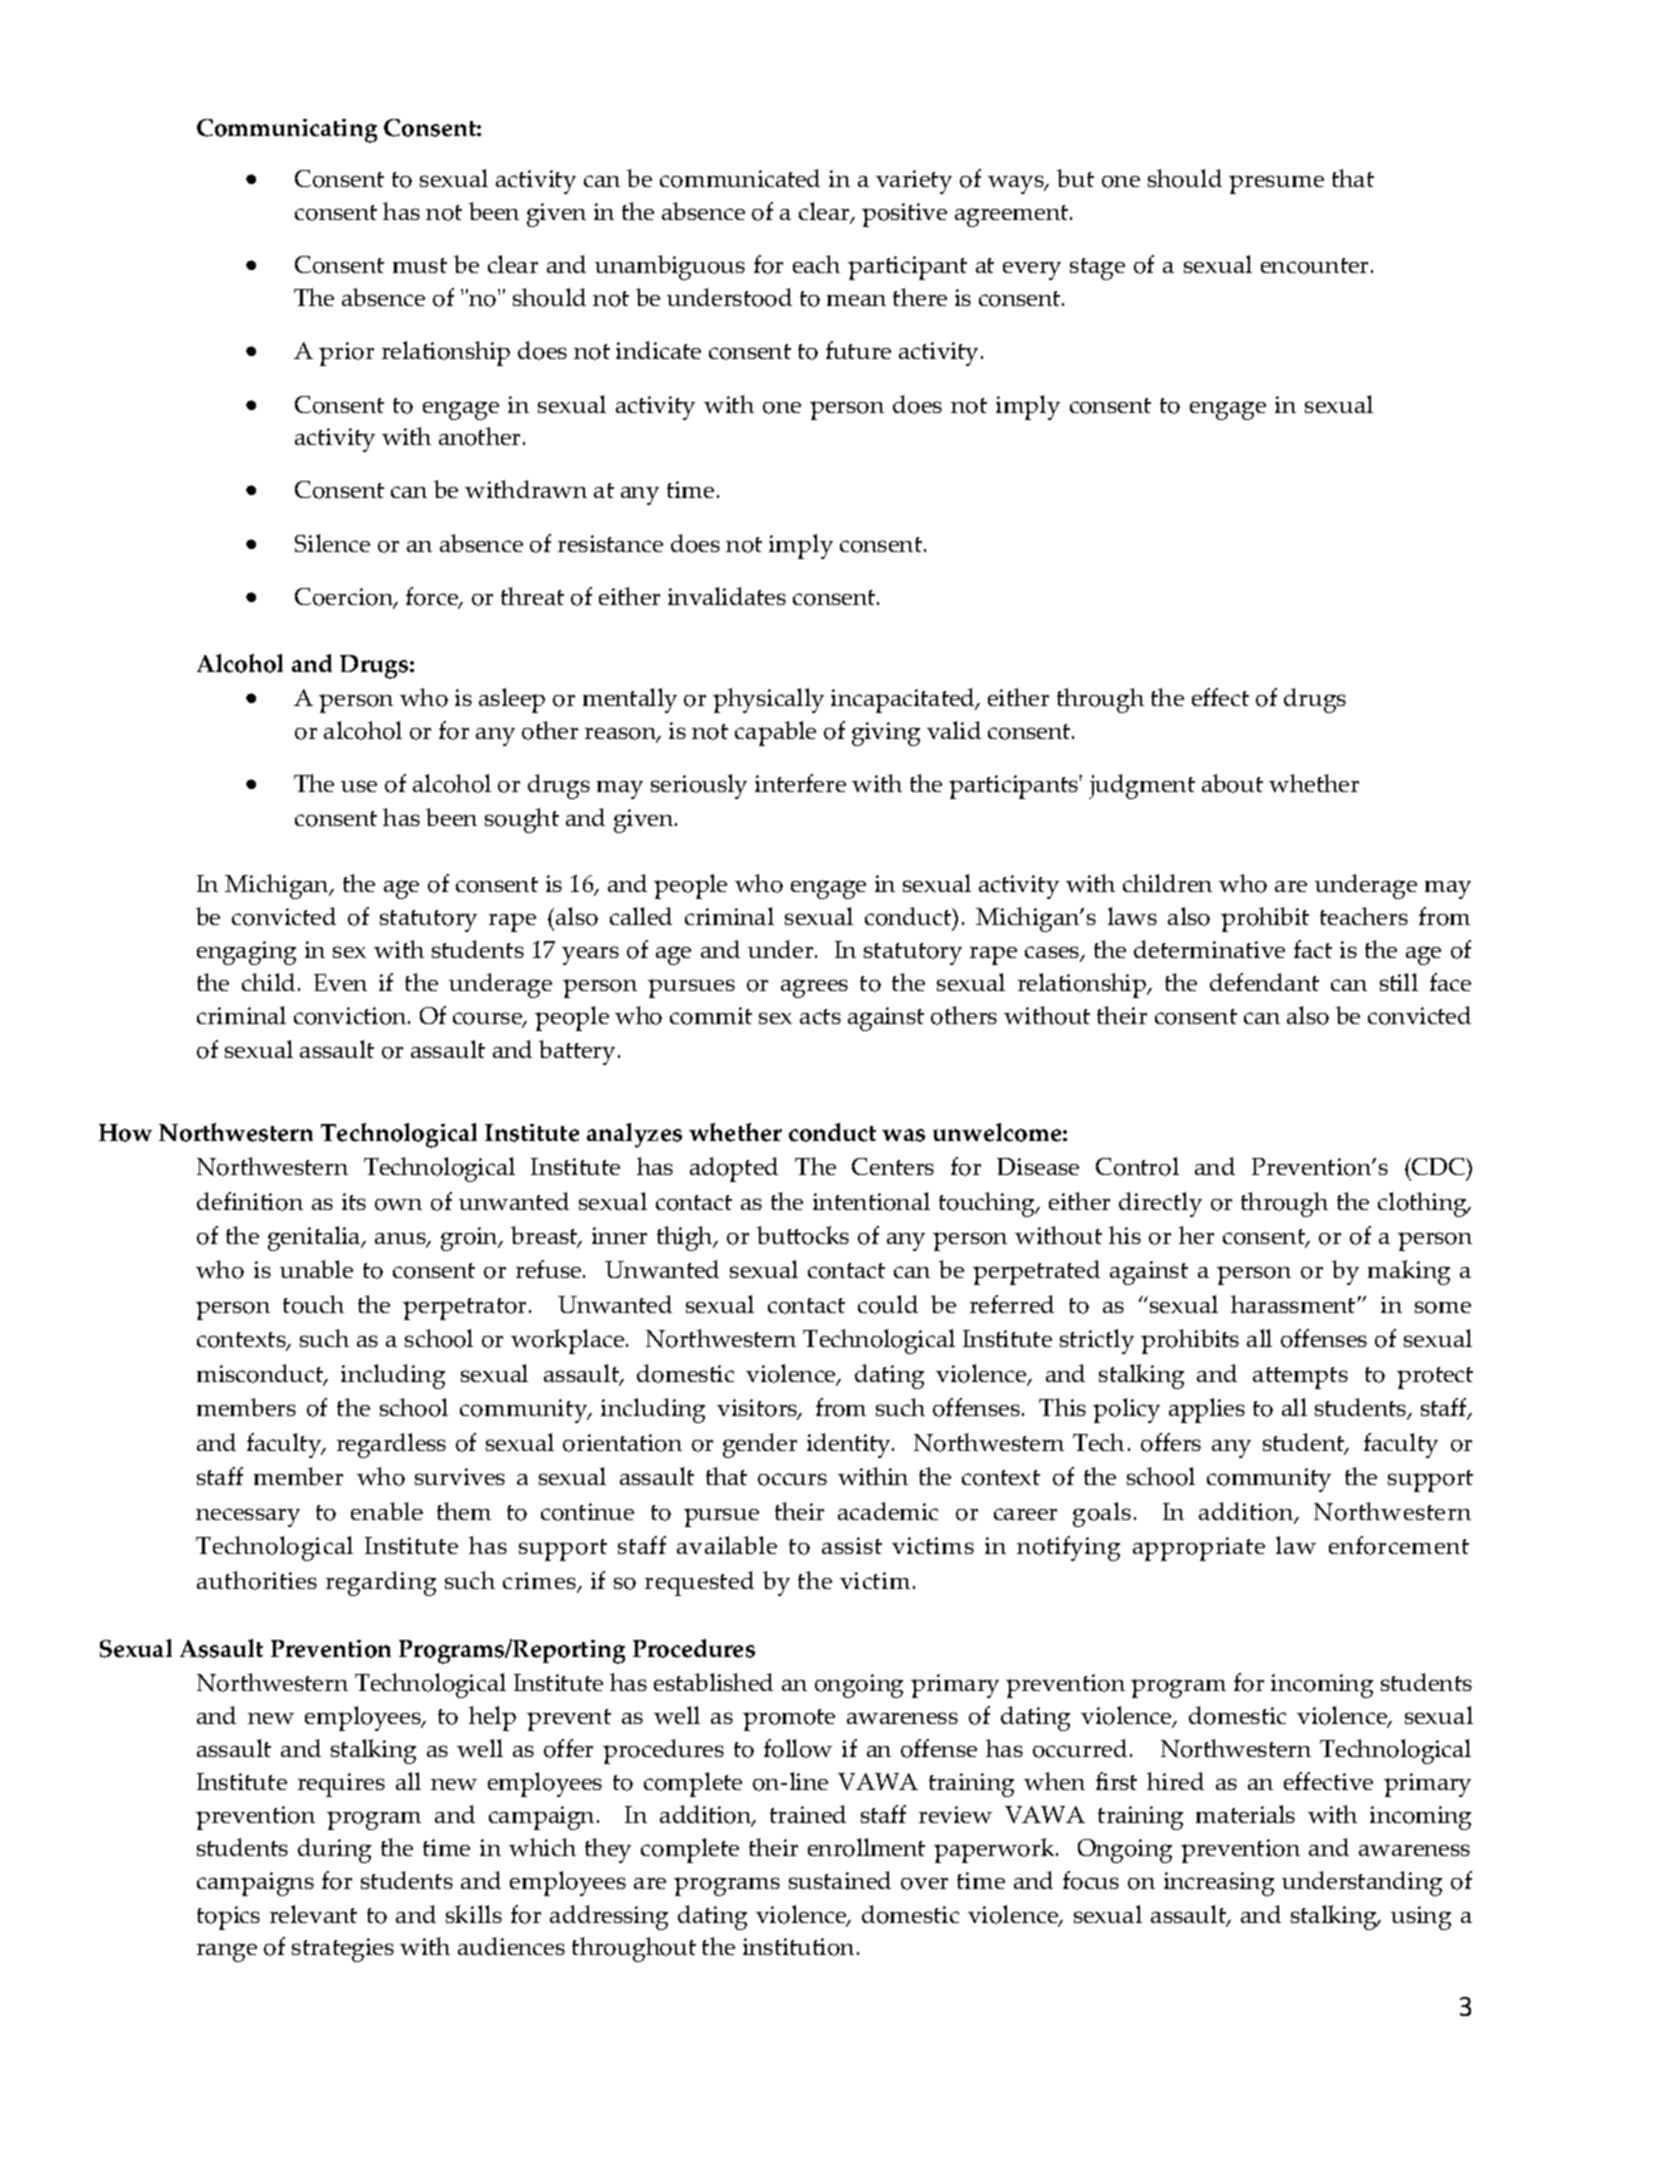  Describe the element at coordinates (313, 1914) in the screenshot. I see `relevant` at that location.
